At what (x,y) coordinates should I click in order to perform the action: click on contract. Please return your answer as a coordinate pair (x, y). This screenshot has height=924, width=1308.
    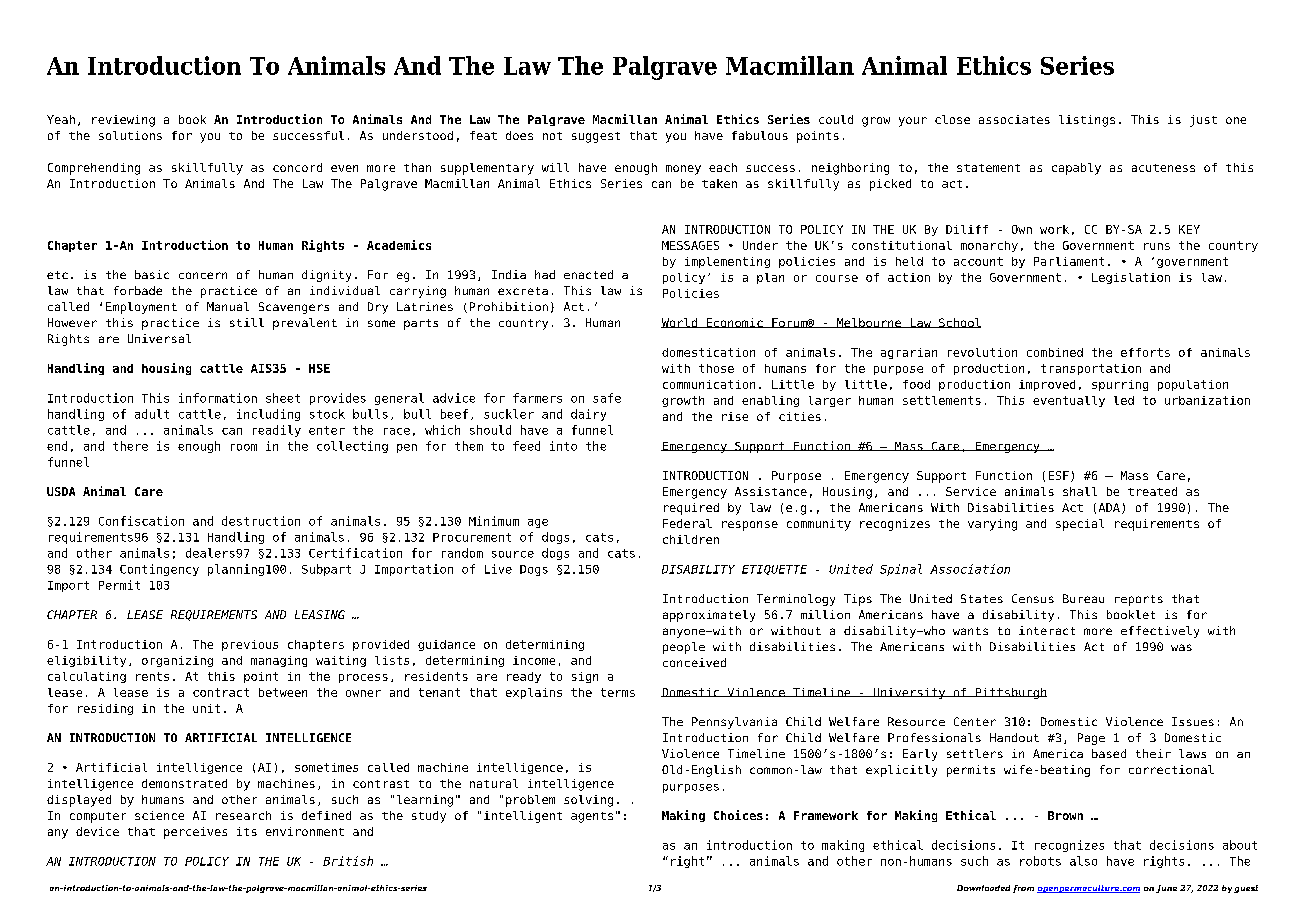
    Looking at the image, I should click on (221, 692).
